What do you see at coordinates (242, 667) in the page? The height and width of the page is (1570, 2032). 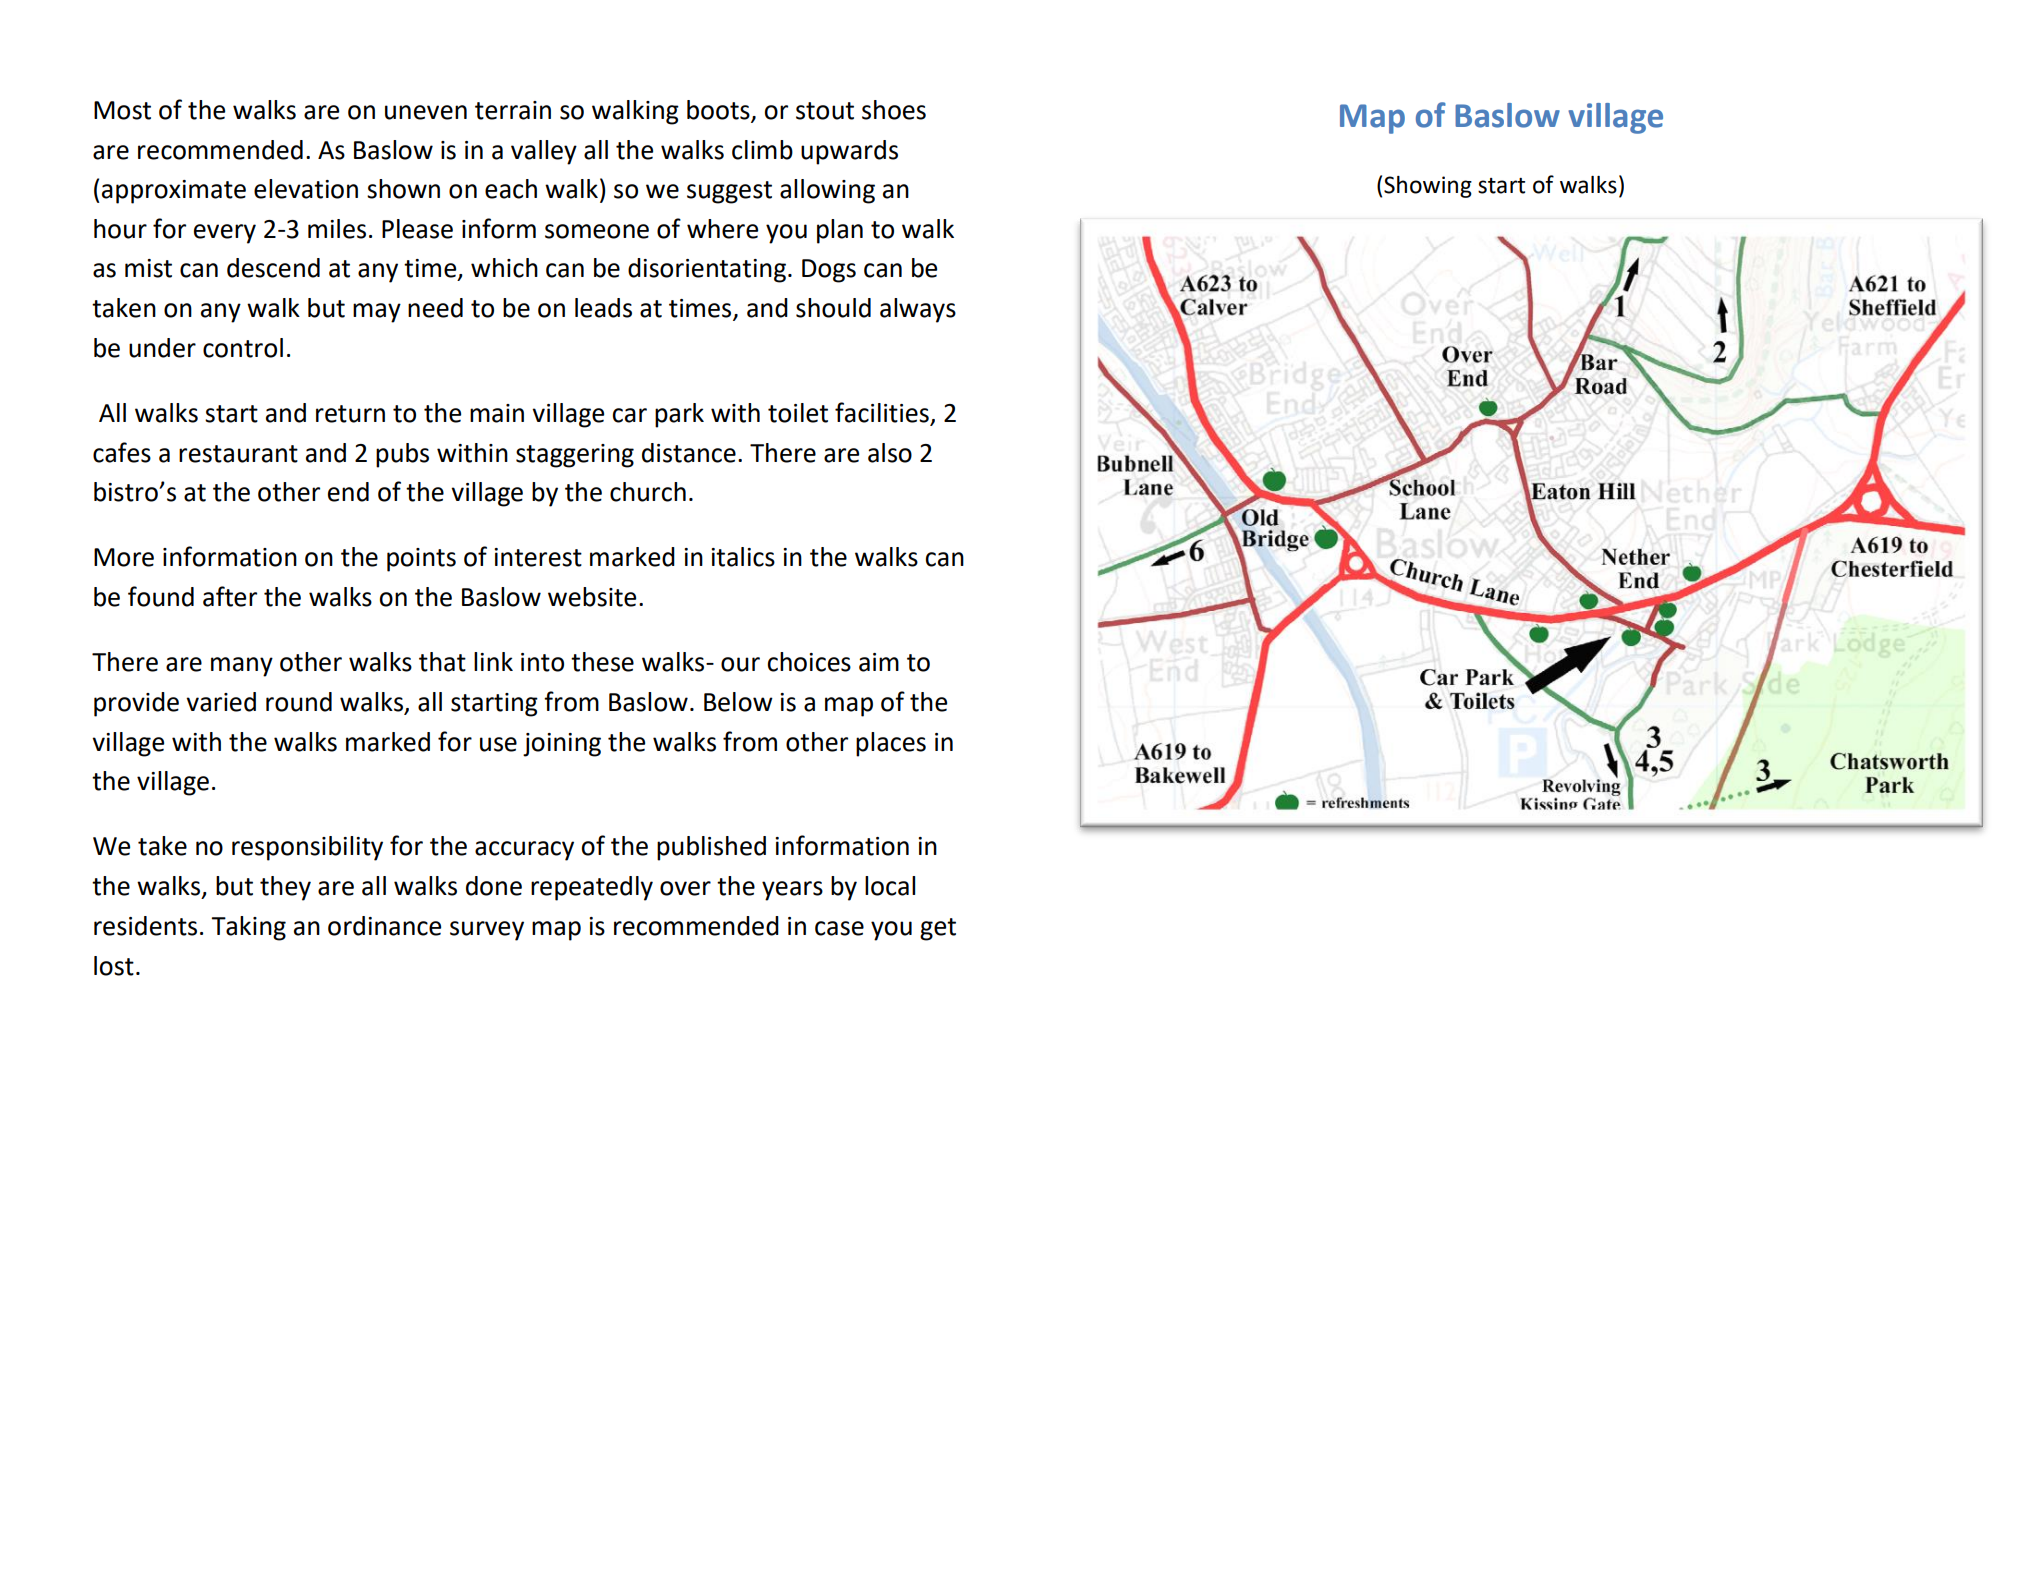 I see `many` at bounding box center [242, 667].
